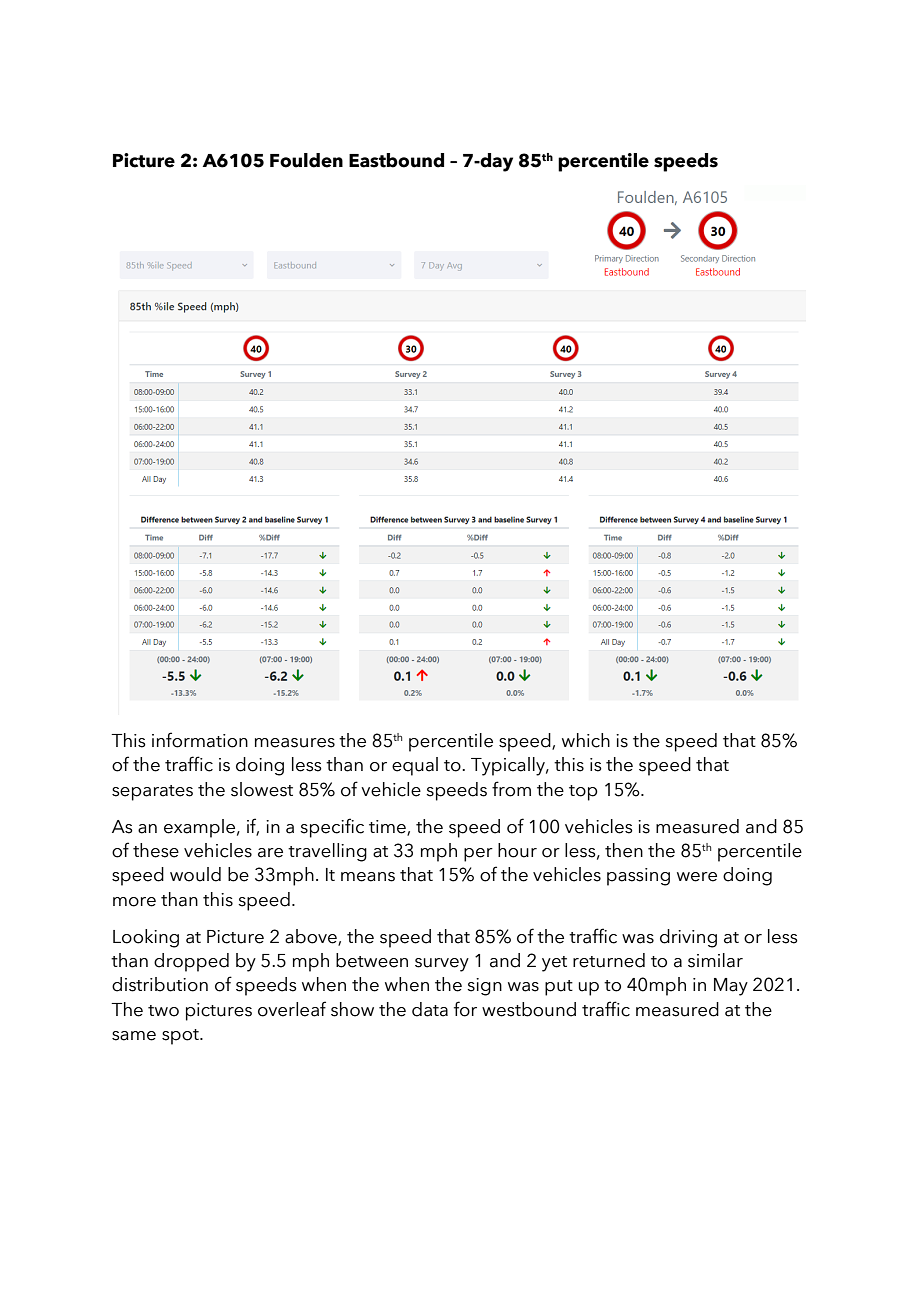  What do you see at coordinates (430, 1009) in the image?
I see `data` at bounding box center [430, 1009].
